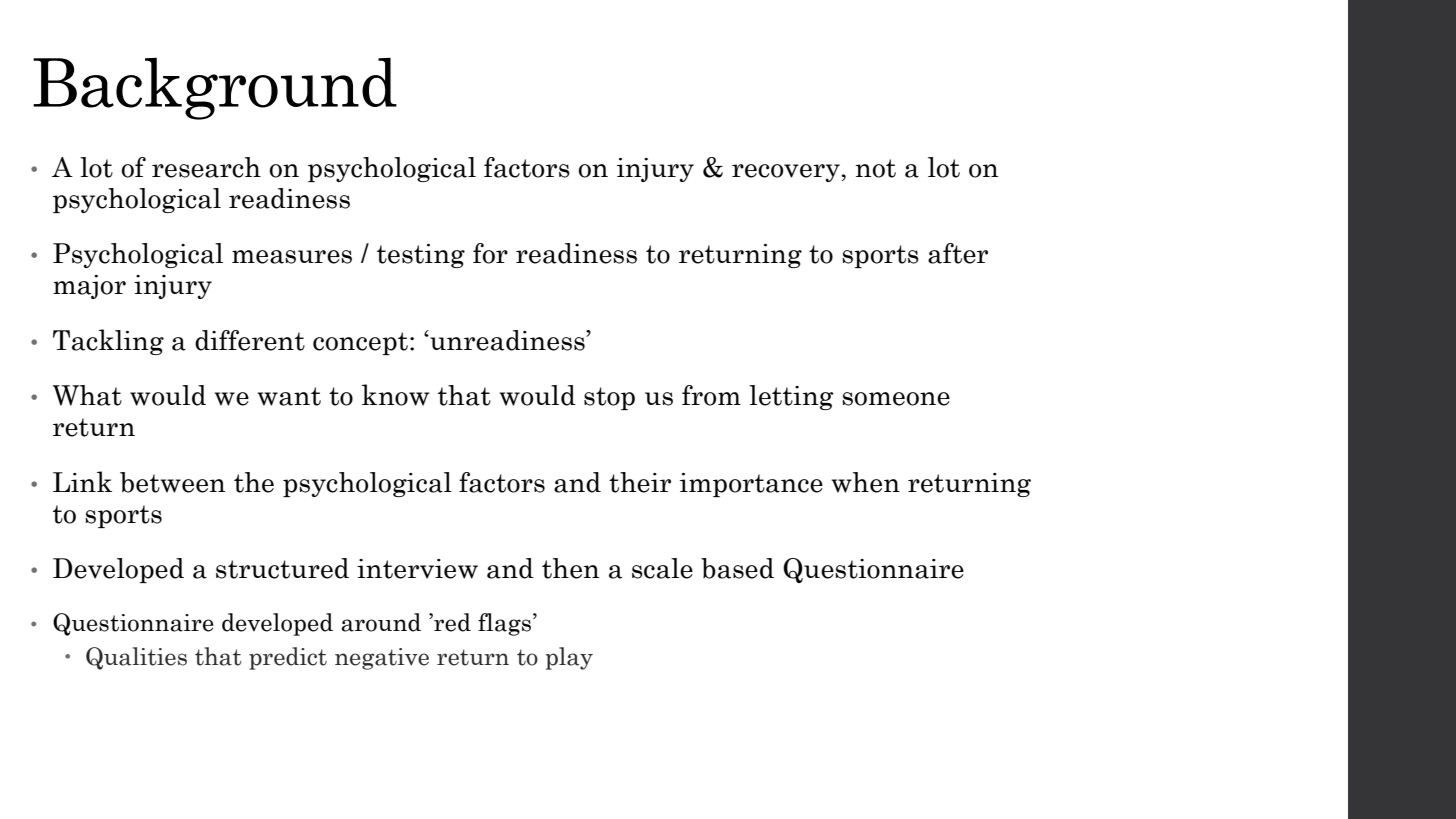 Image resolution: width=1456 pixels, height=819 pixels. What do you see at coordinates (865, 482) in the screenshot?
I see `when` at bounding box center [865, 482].
